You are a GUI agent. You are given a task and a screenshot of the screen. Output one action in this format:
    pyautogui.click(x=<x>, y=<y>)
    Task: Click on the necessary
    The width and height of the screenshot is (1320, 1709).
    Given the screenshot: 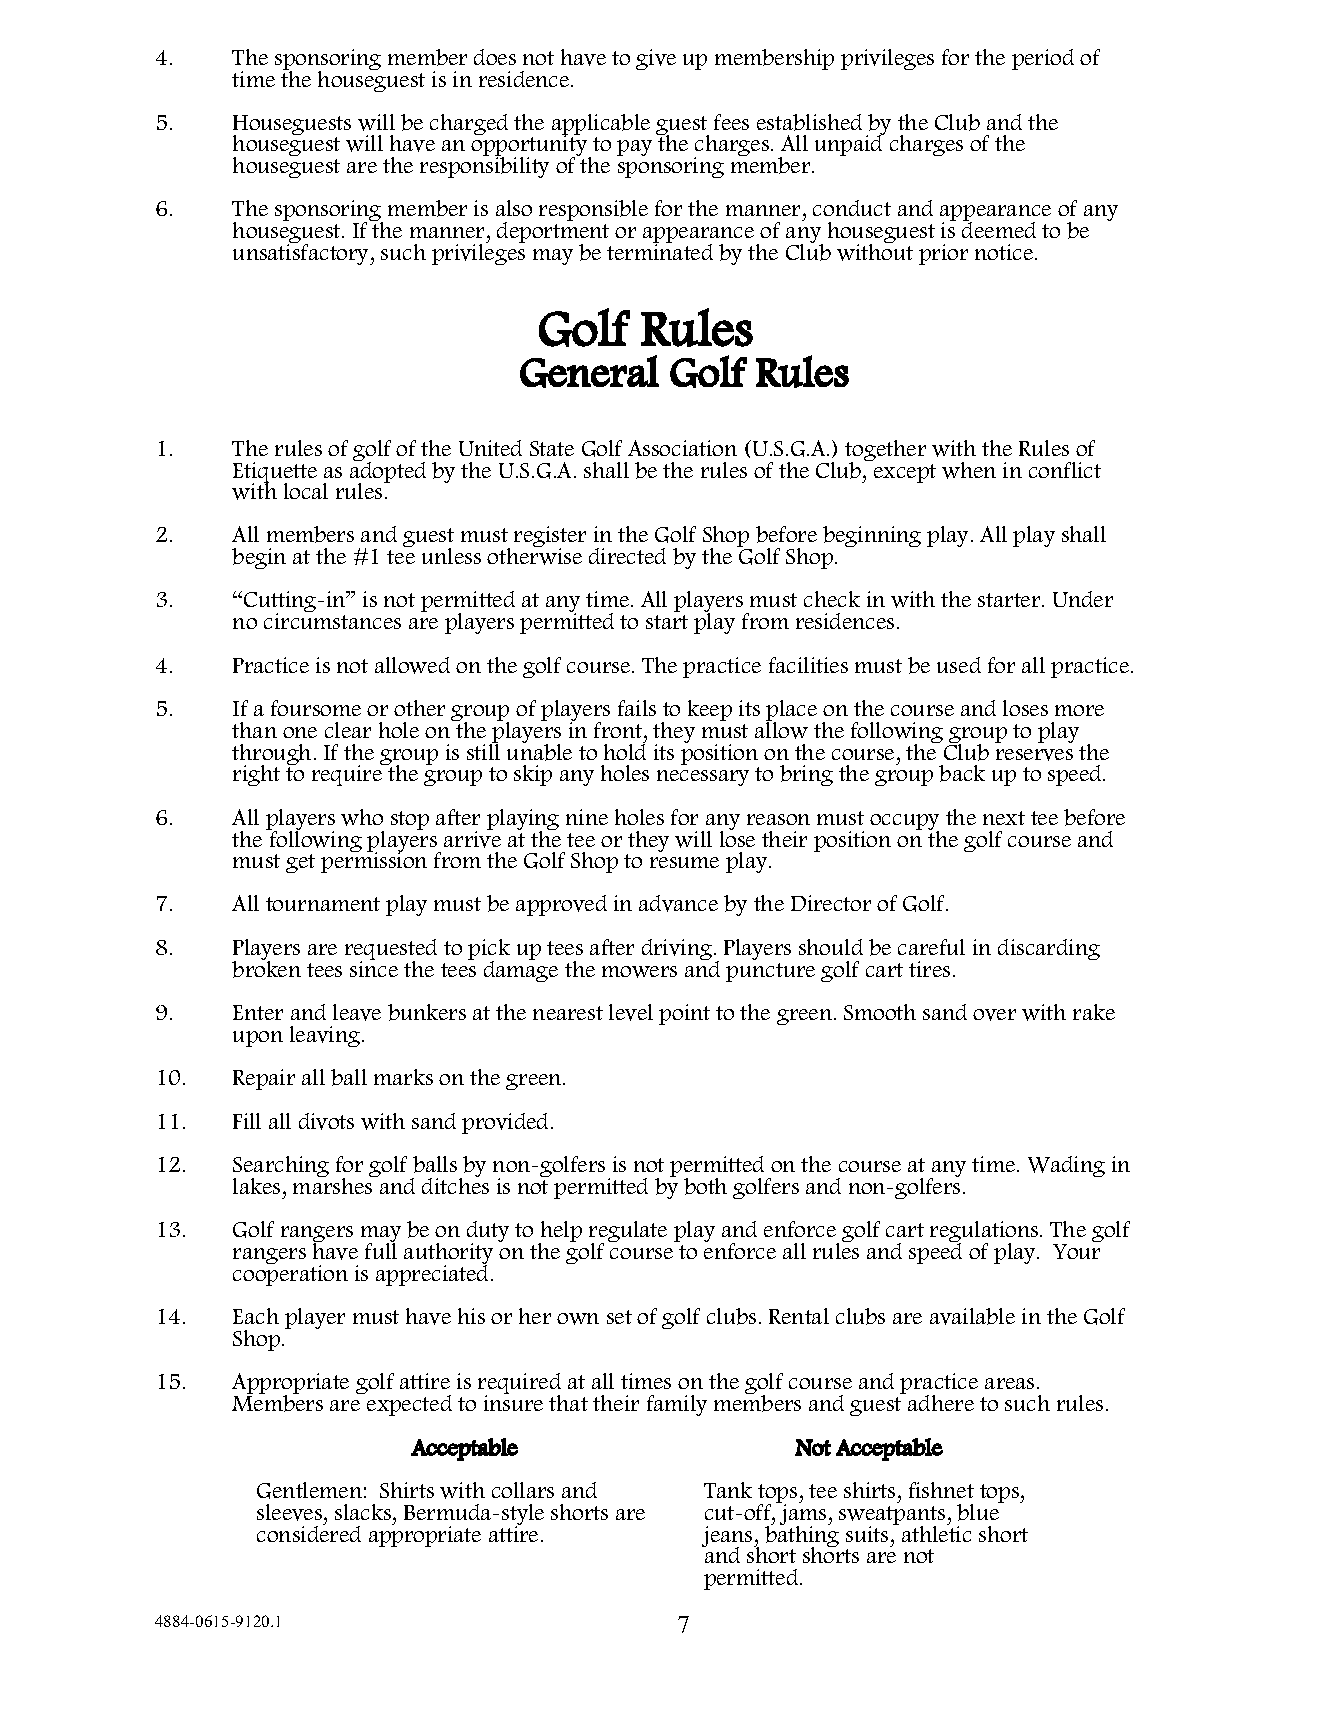 What is the action you would take?
    pyautogui.click(x=703, y=778)
